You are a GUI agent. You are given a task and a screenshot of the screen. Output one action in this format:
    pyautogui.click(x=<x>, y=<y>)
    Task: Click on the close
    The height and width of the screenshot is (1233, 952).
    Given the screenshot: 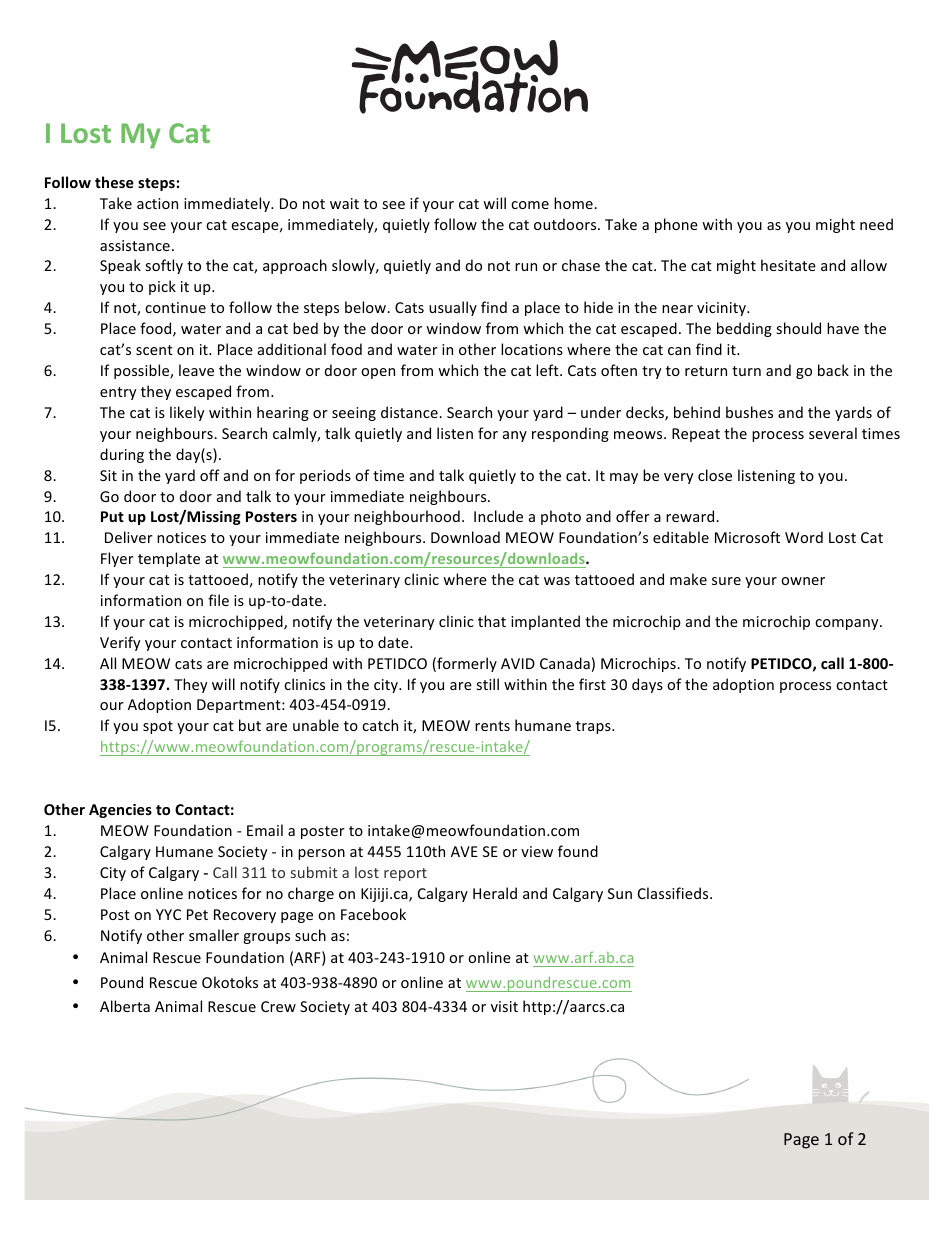 What is the action you would take?
    pyautogui.click(x=715, y=475)
